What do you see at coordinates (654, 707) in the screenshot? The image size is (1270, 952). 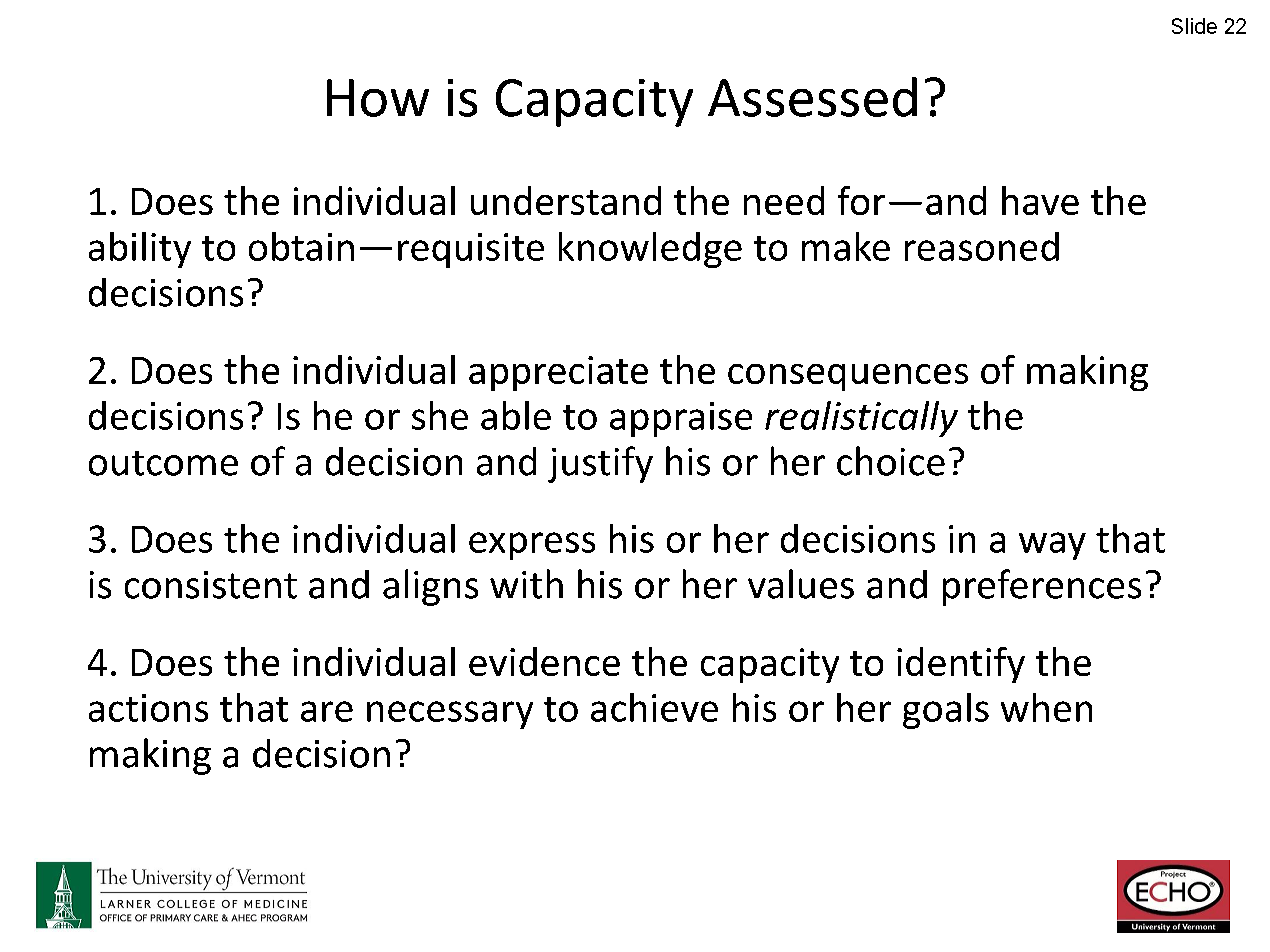 I see `achieve` at bounding box center [654, 707].
